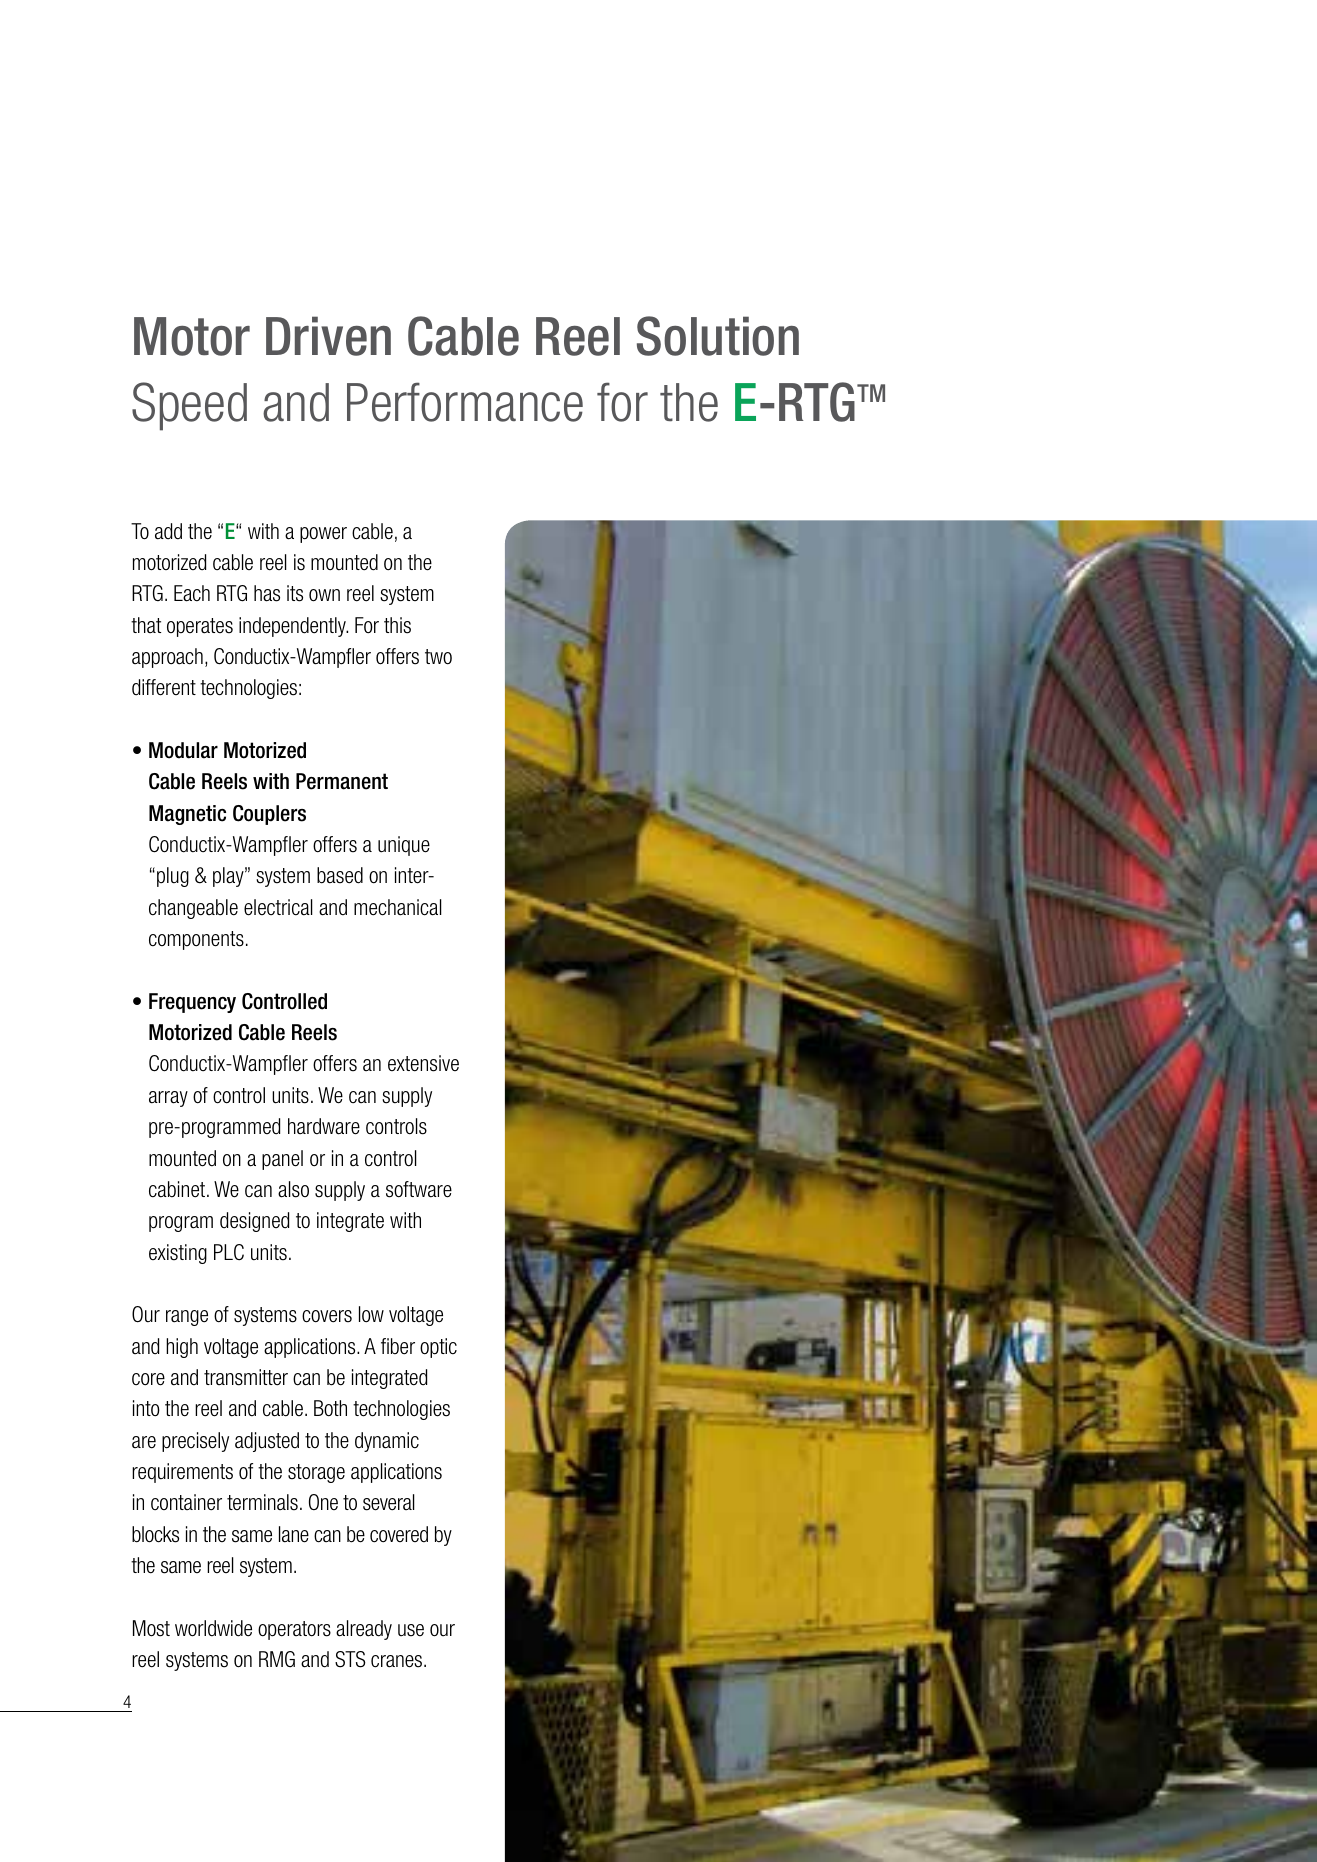 The height and width of the screenshot is (1862, 1317). I want to click on software, so click(419, 1189).
